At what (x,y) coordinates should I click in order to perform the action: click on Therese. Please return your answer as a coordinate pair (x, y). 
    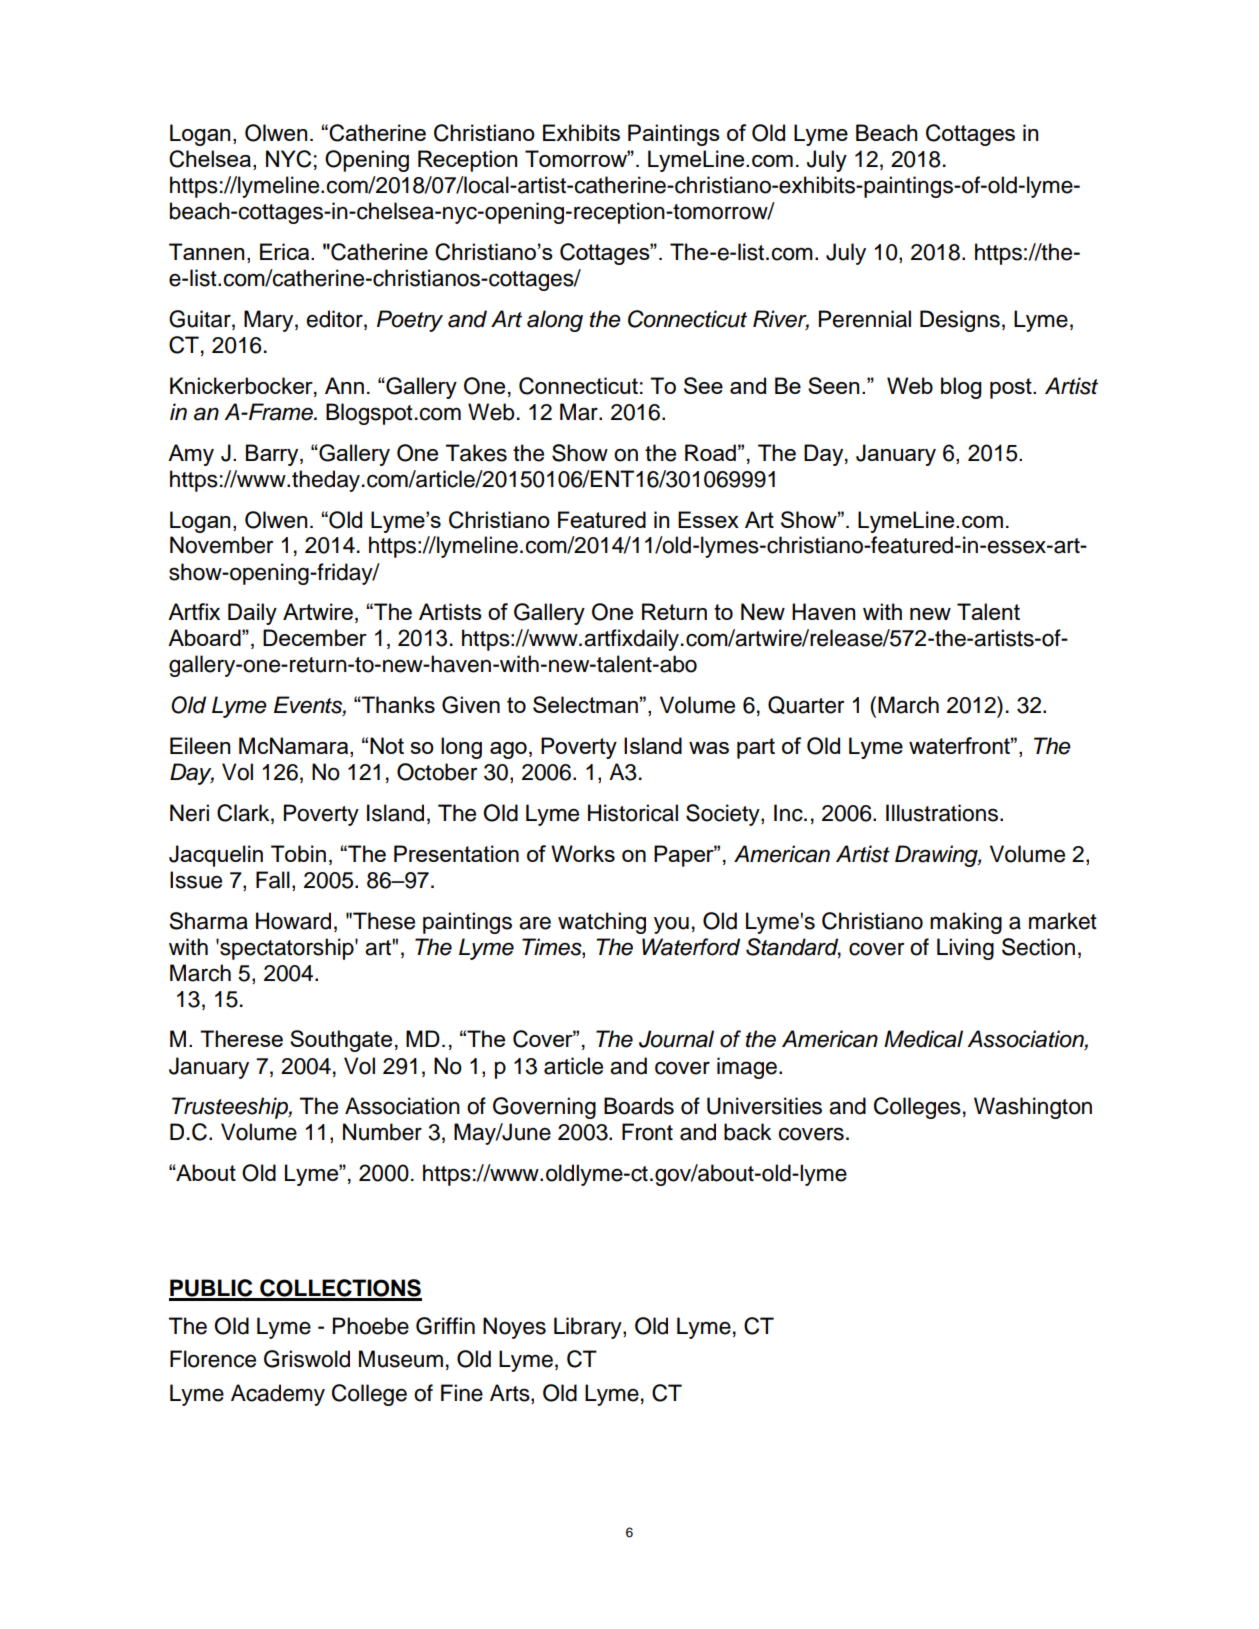
    Looking at the image, I should click on (241, 1038).
